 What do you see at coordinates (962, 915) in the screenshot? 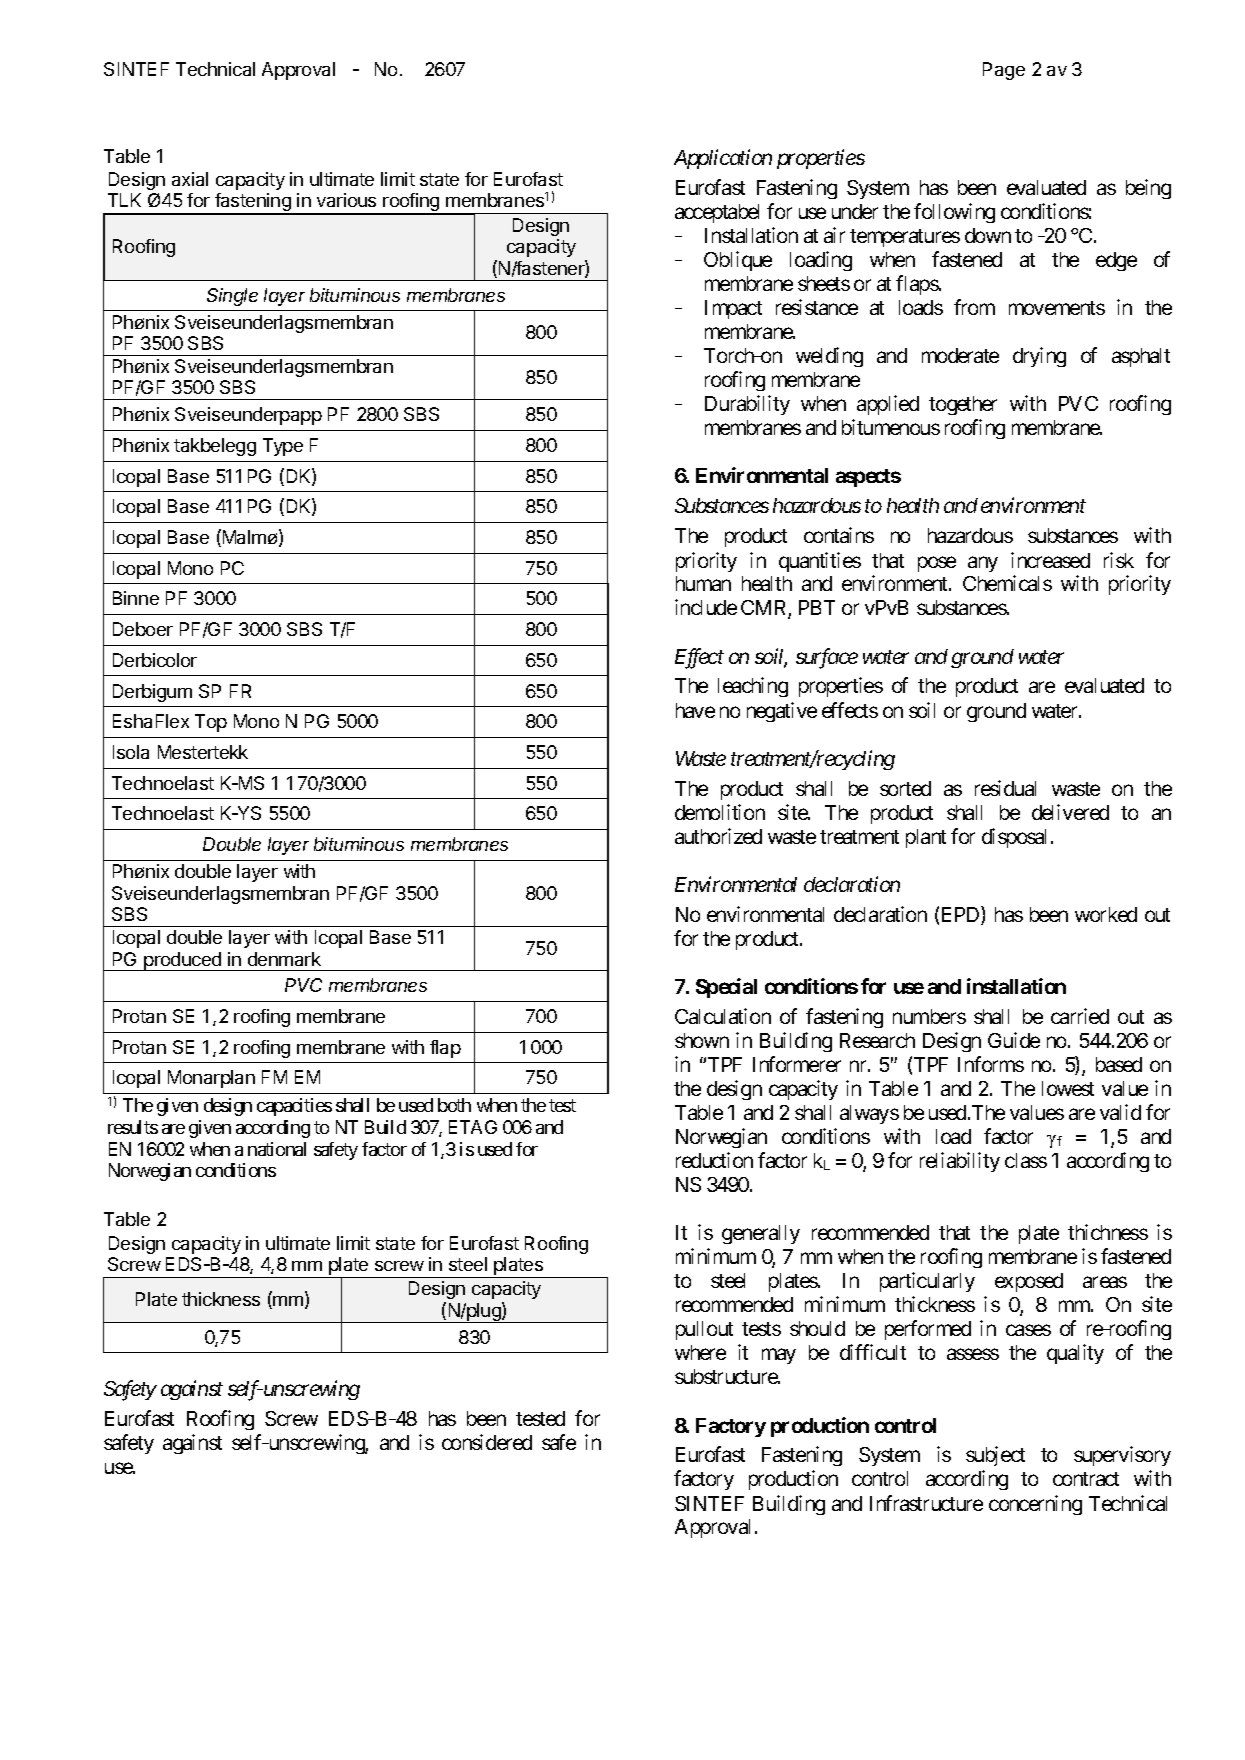
I see `EPD` at bounding box center [962, 915].
